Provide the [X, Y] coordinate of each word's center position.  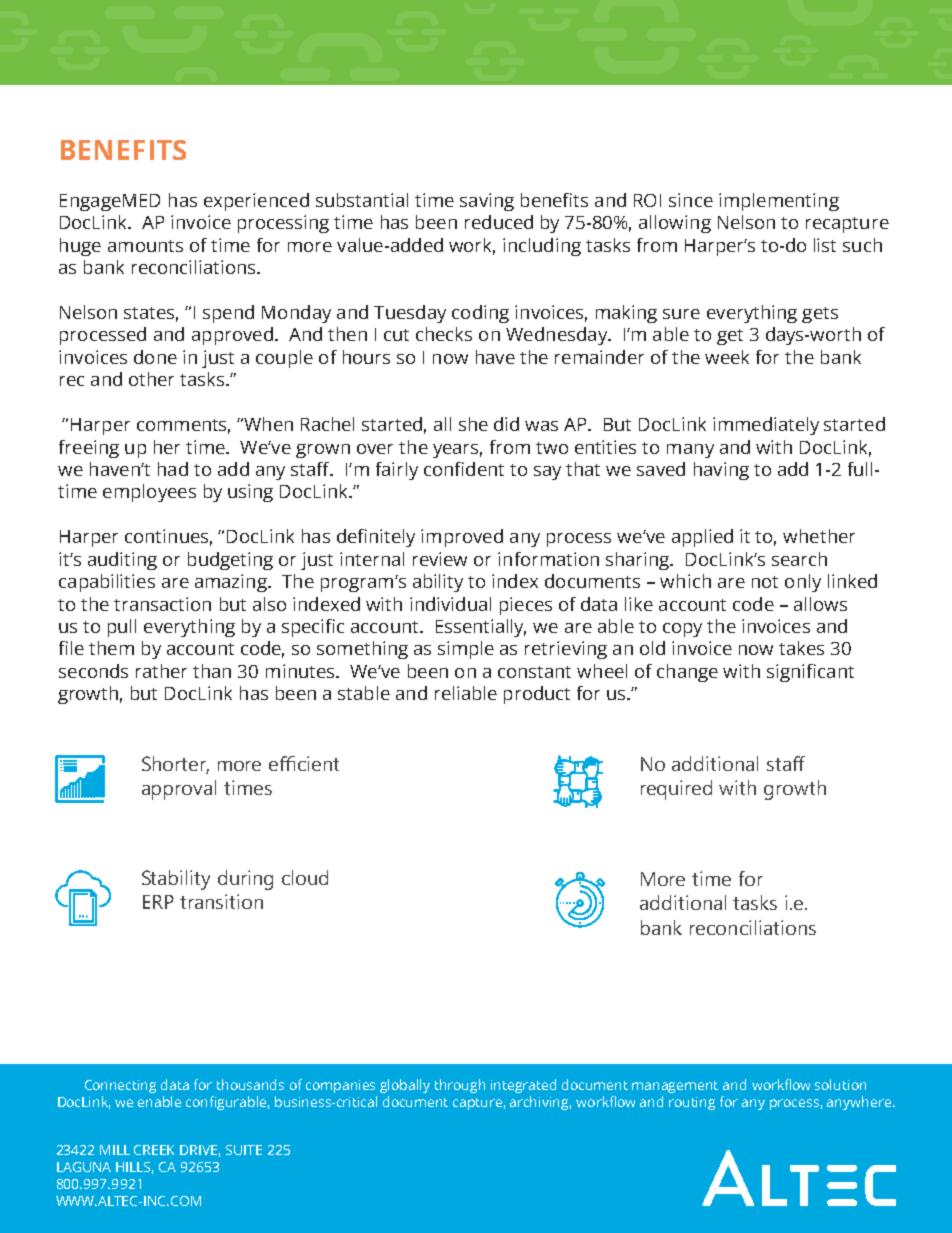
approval [179, 790]
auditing [122, 561]
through [460, 1086]
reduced [499, 222]
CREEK [154, 1150]
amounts [145, 246]
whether [819, 536]
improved [462, 538]
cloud [305, 877]
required [676, 790]
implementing [779, 202]
